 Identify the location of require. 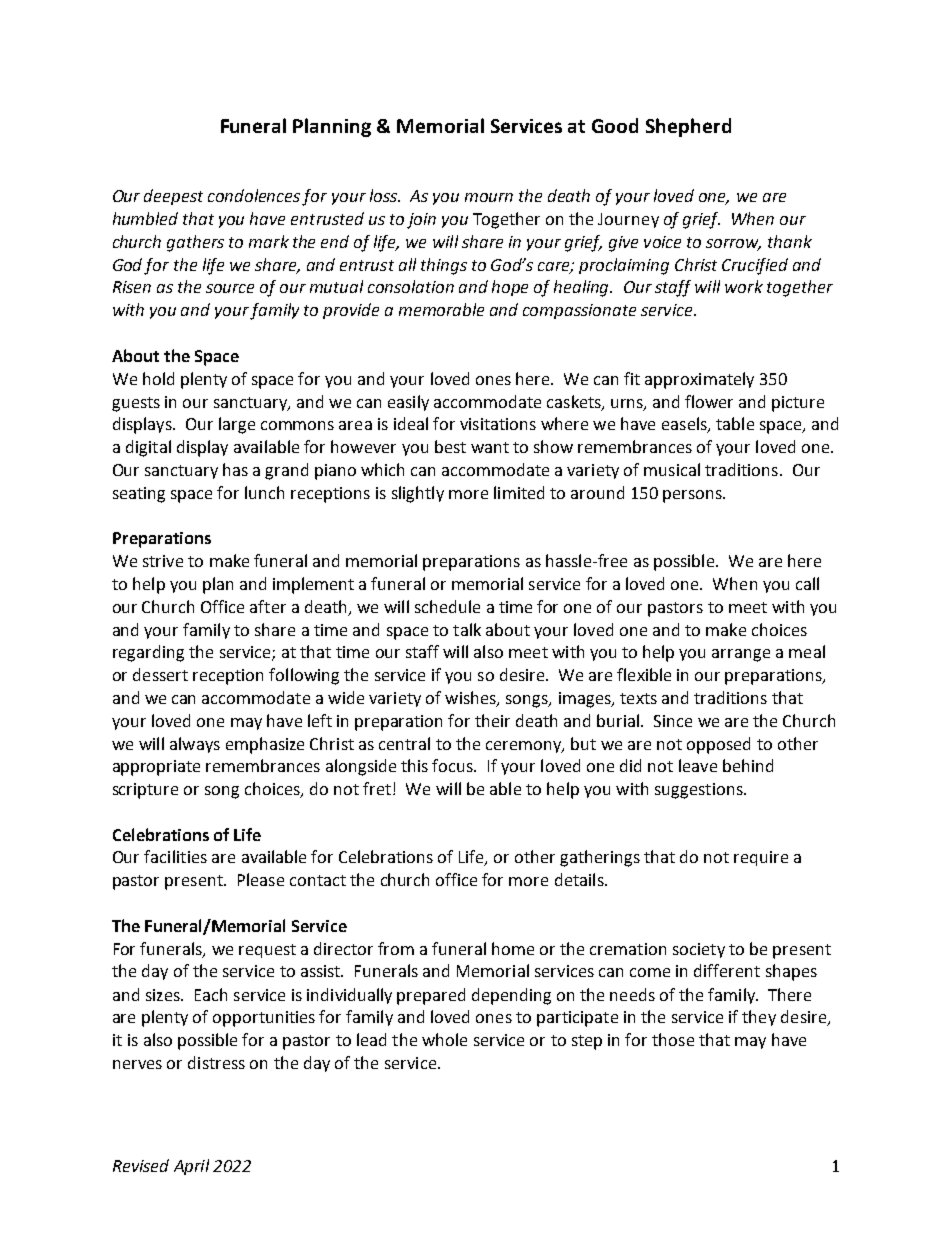
(761, 858).
